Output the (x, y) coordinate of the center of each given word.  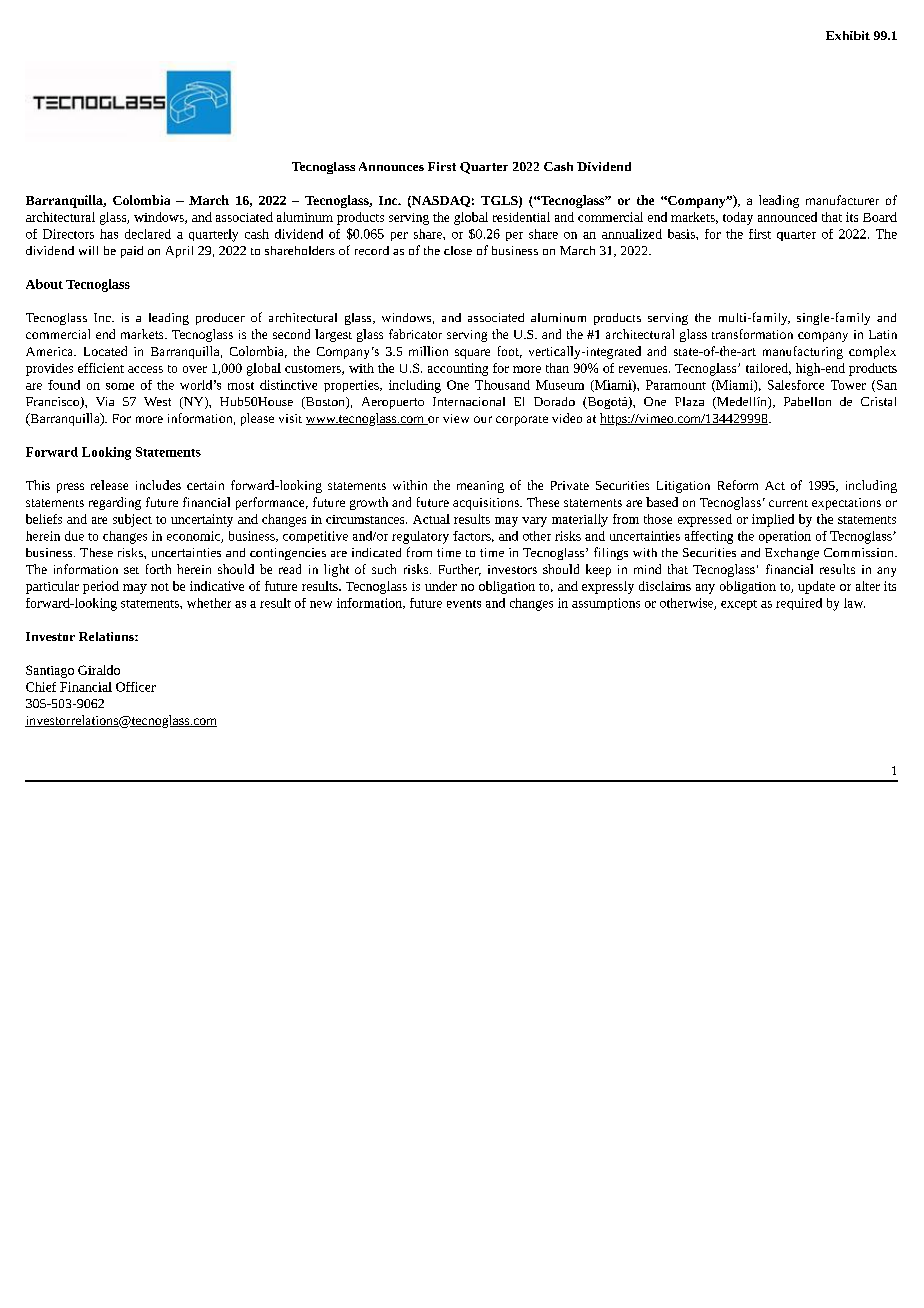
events (464, 604)
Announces (391, 166)
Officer (136, 687)
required (799, 604)
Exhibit (848, 35)
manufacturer (842, 200)
